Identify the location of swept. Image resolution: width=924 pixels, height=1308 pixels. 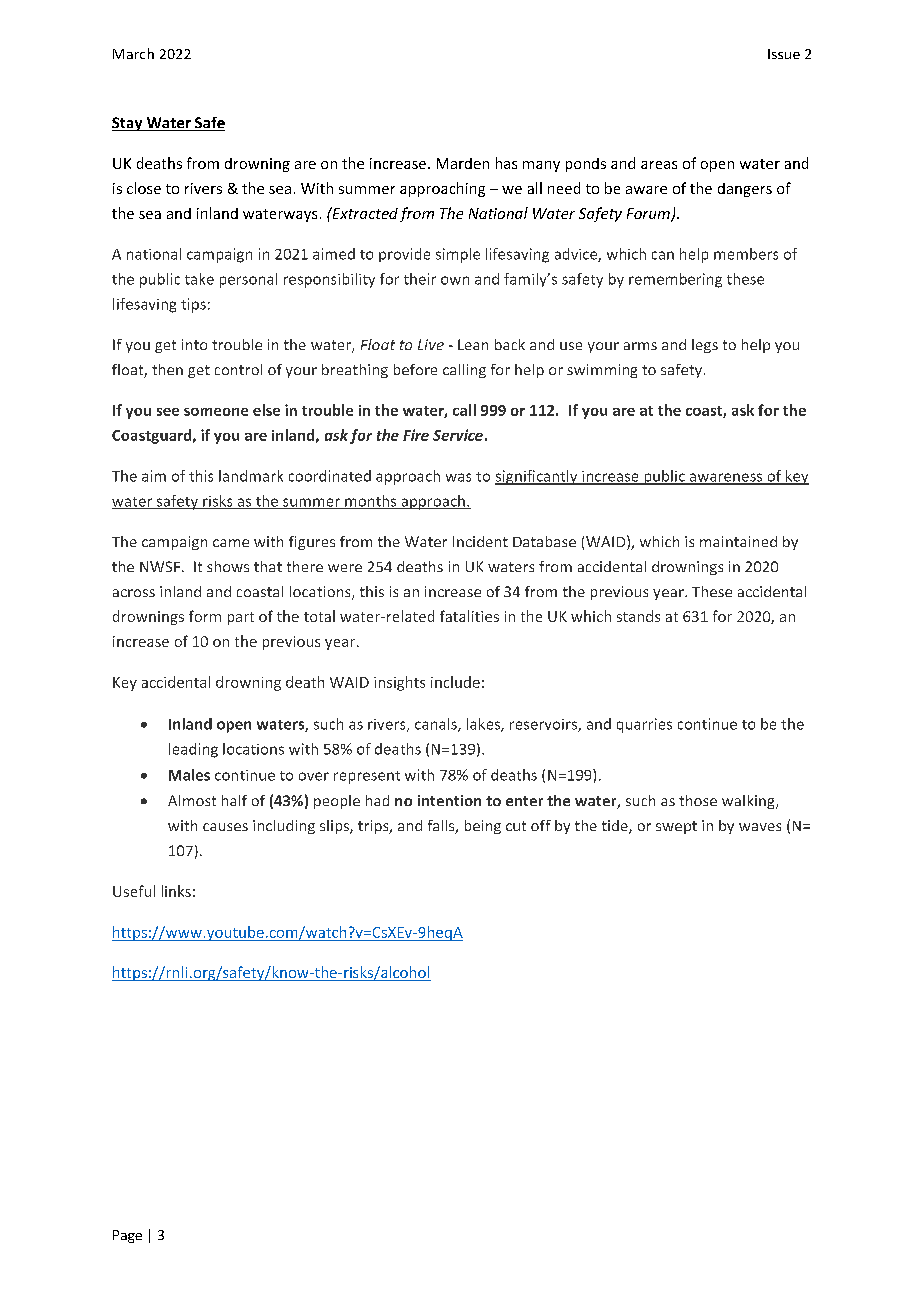
(676, 827).
